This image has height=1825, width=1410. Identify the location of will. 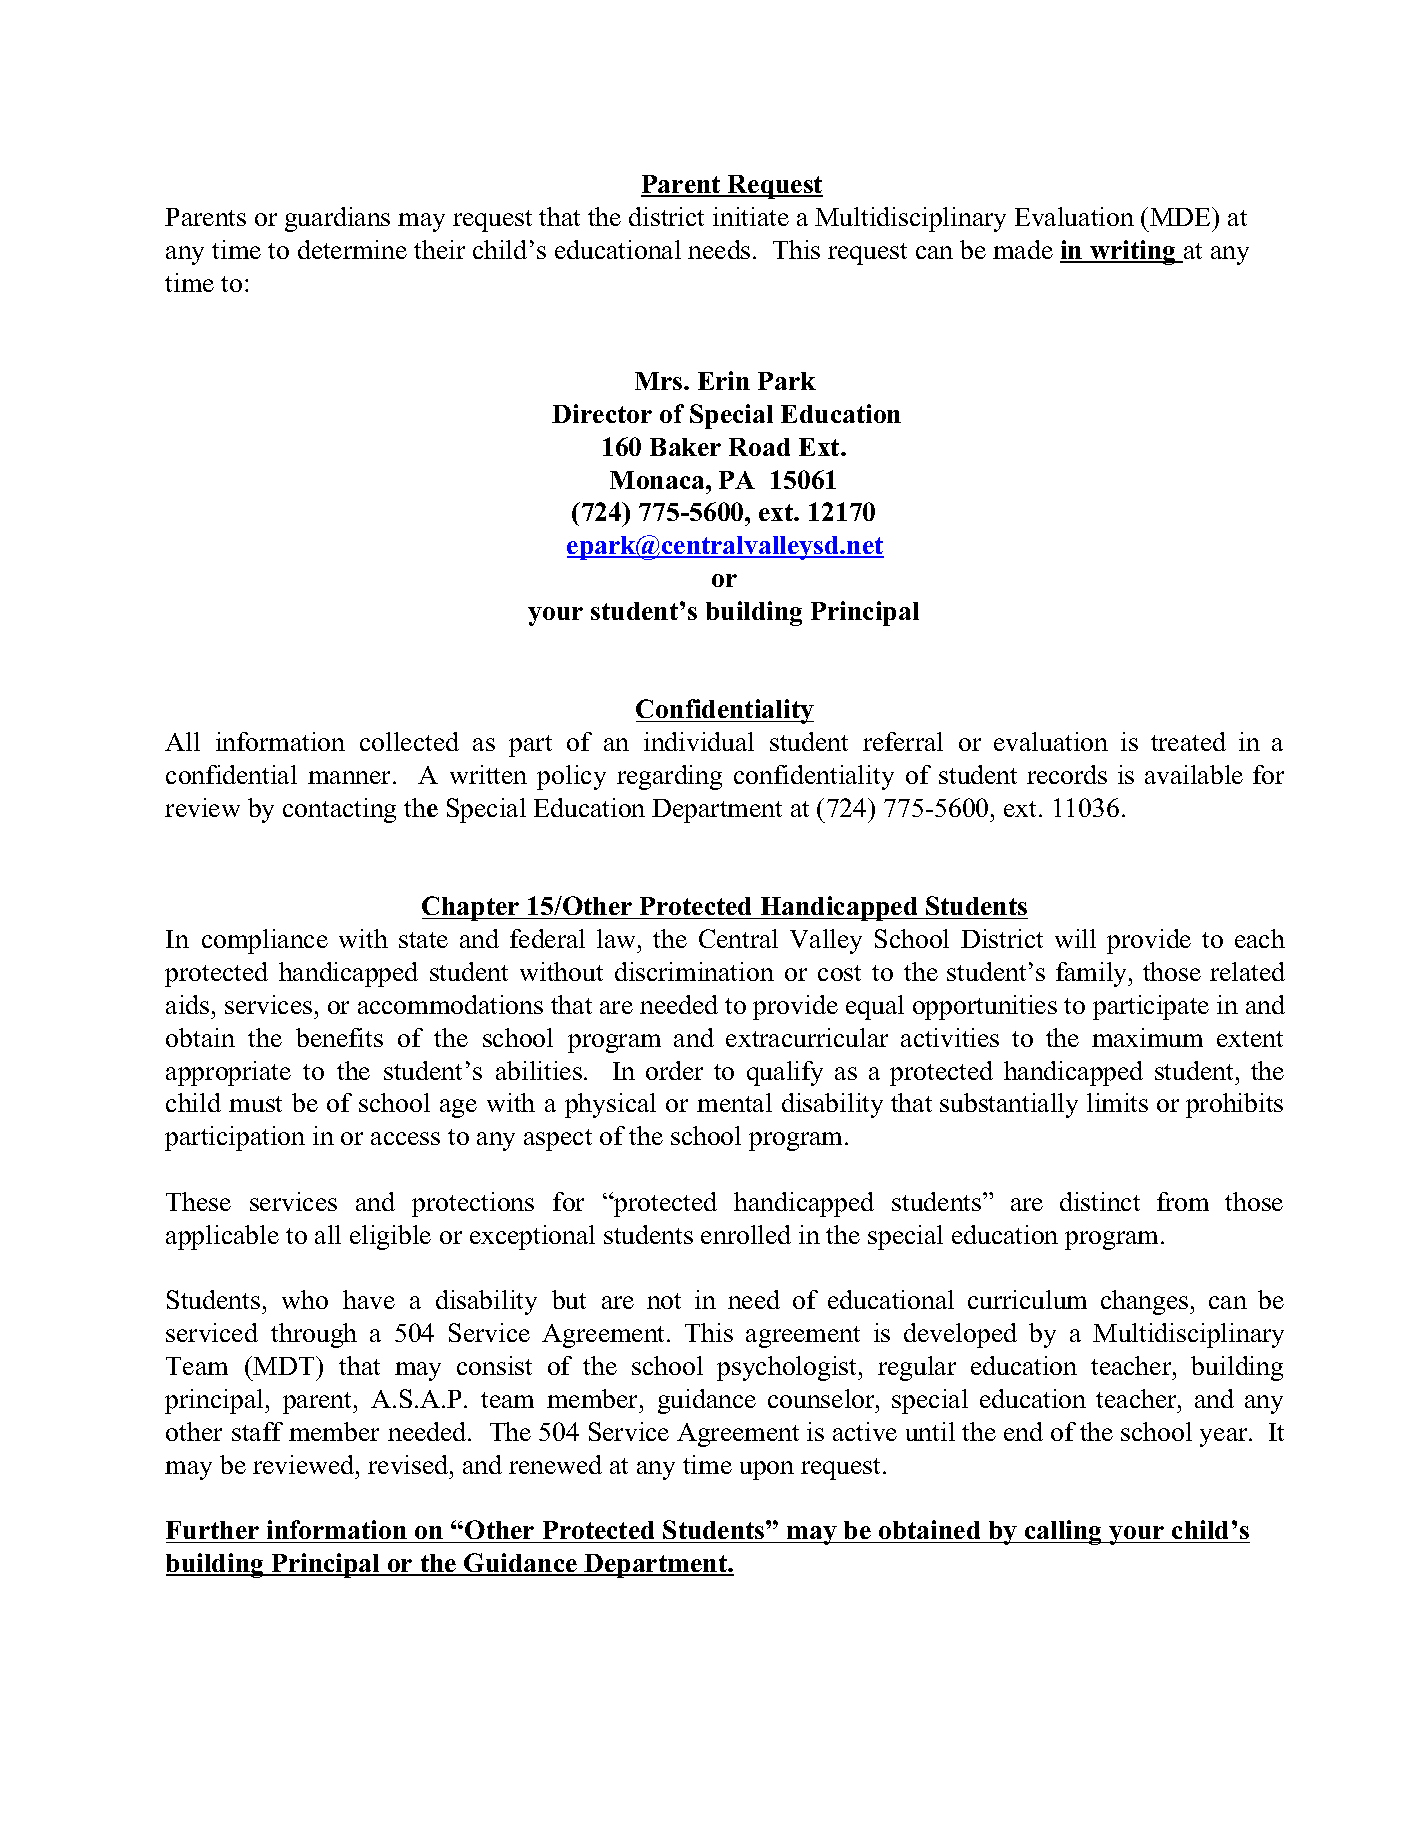
(1075, 938).
